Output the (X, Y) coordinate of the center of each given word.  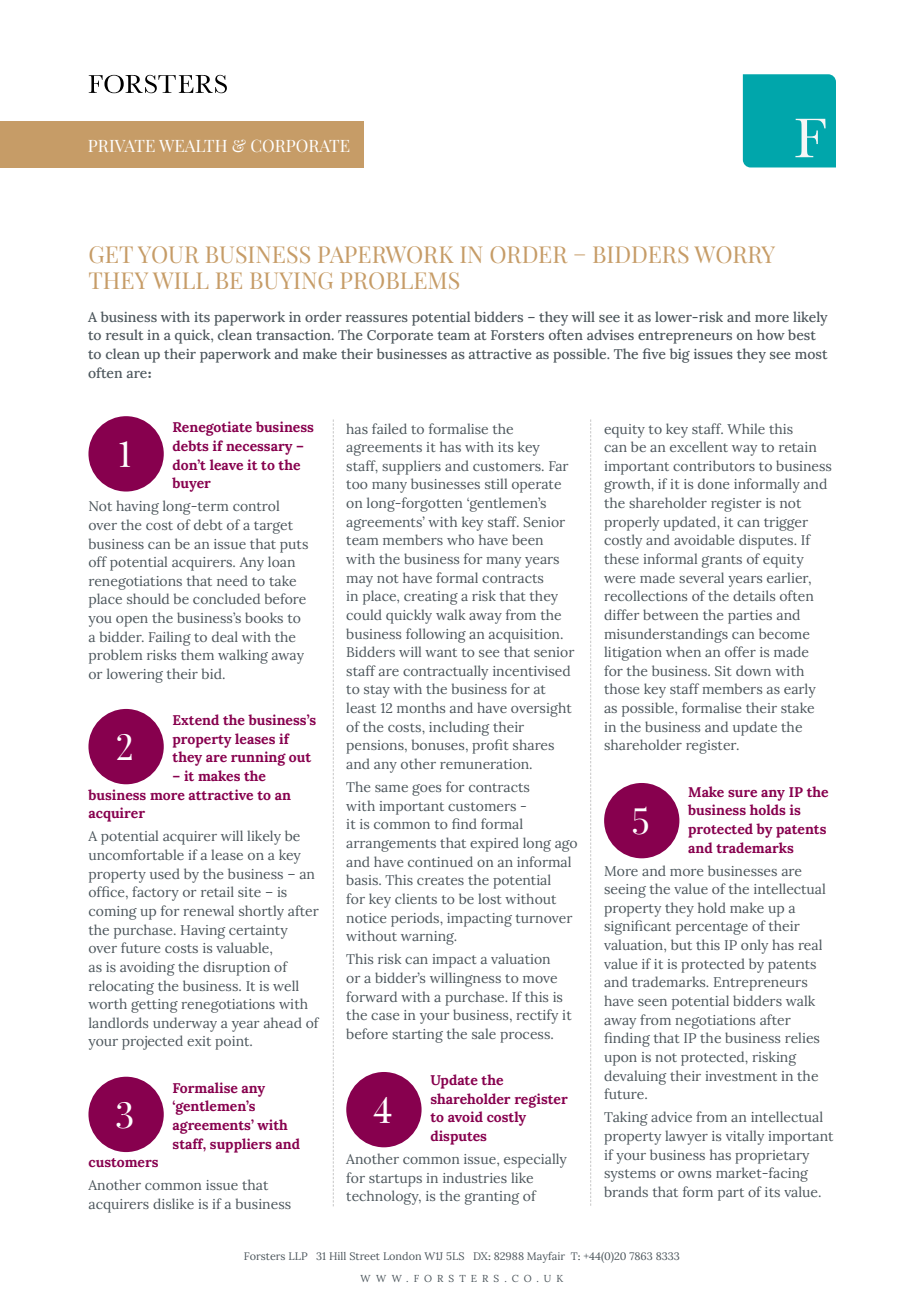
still (496, 483)
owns (694, 1174)
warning (428, 938)
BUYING (291, 280)
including (459, 728)
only (754, 946)
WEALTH (192, 146)
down (753, 670)
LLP (298, 1256)
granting (492, 1198)
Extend (196, 719)
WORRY (734, 254)
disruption (236, 968)
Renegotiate (212, 428)
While (746, 428)
